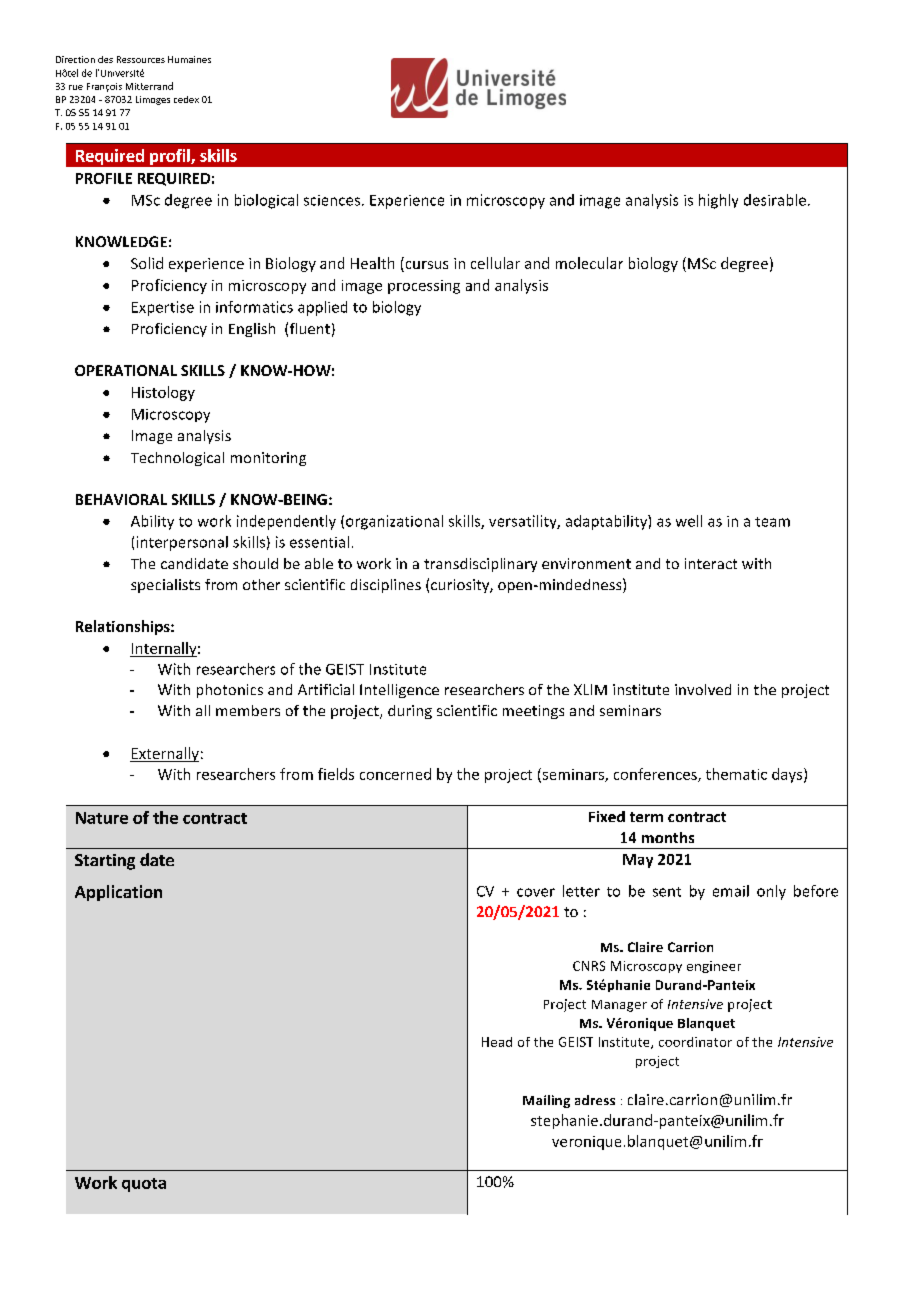 Image resolution: width=924 pixels, height=1308 pixels. I want to click on sciences, so click(332, 200).
